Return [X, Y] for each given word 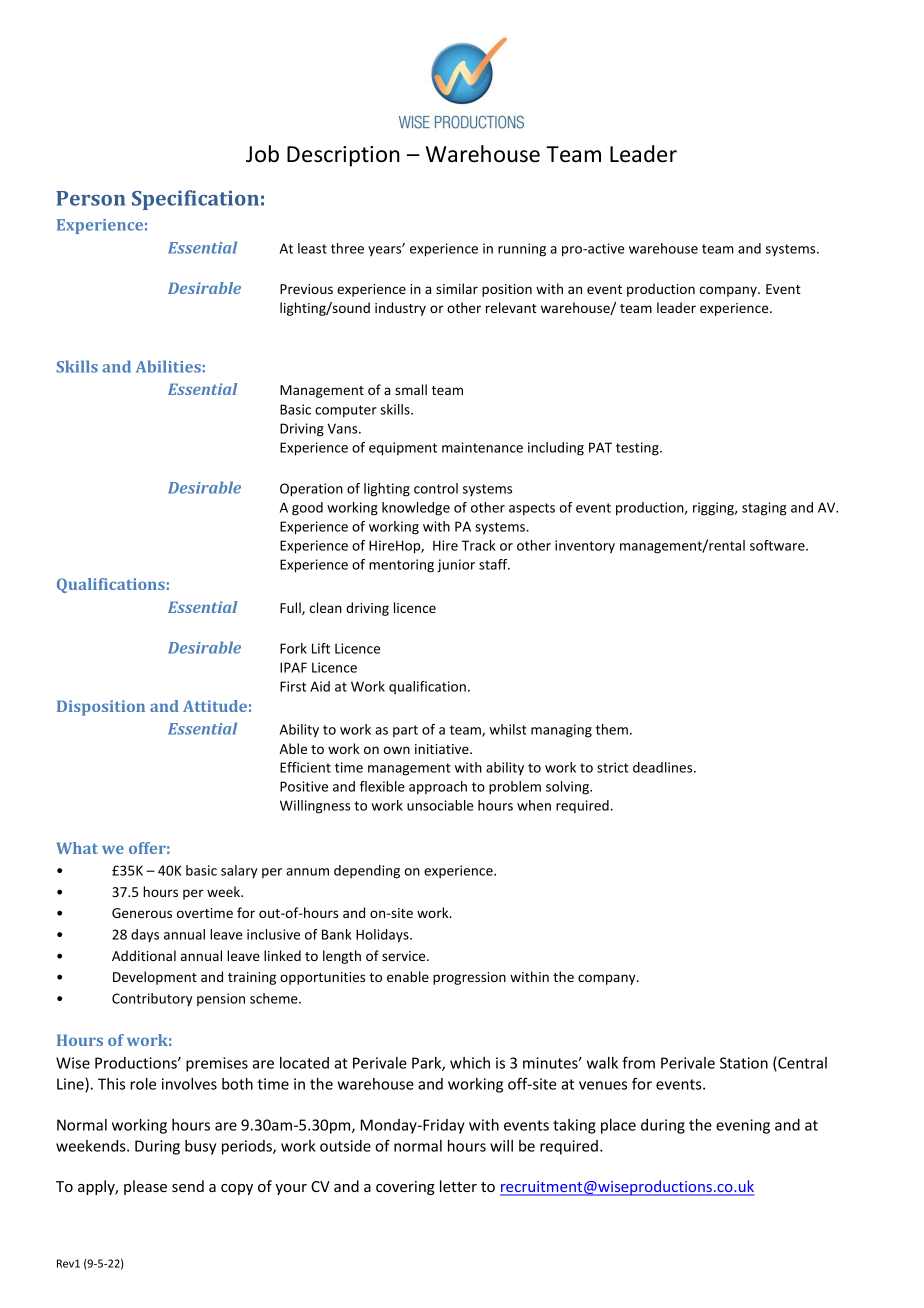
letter [458, 1186]
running [522, 250]
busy [200, 1147]
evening [743, 1126]
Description [343, 156]
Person [90, 198]
